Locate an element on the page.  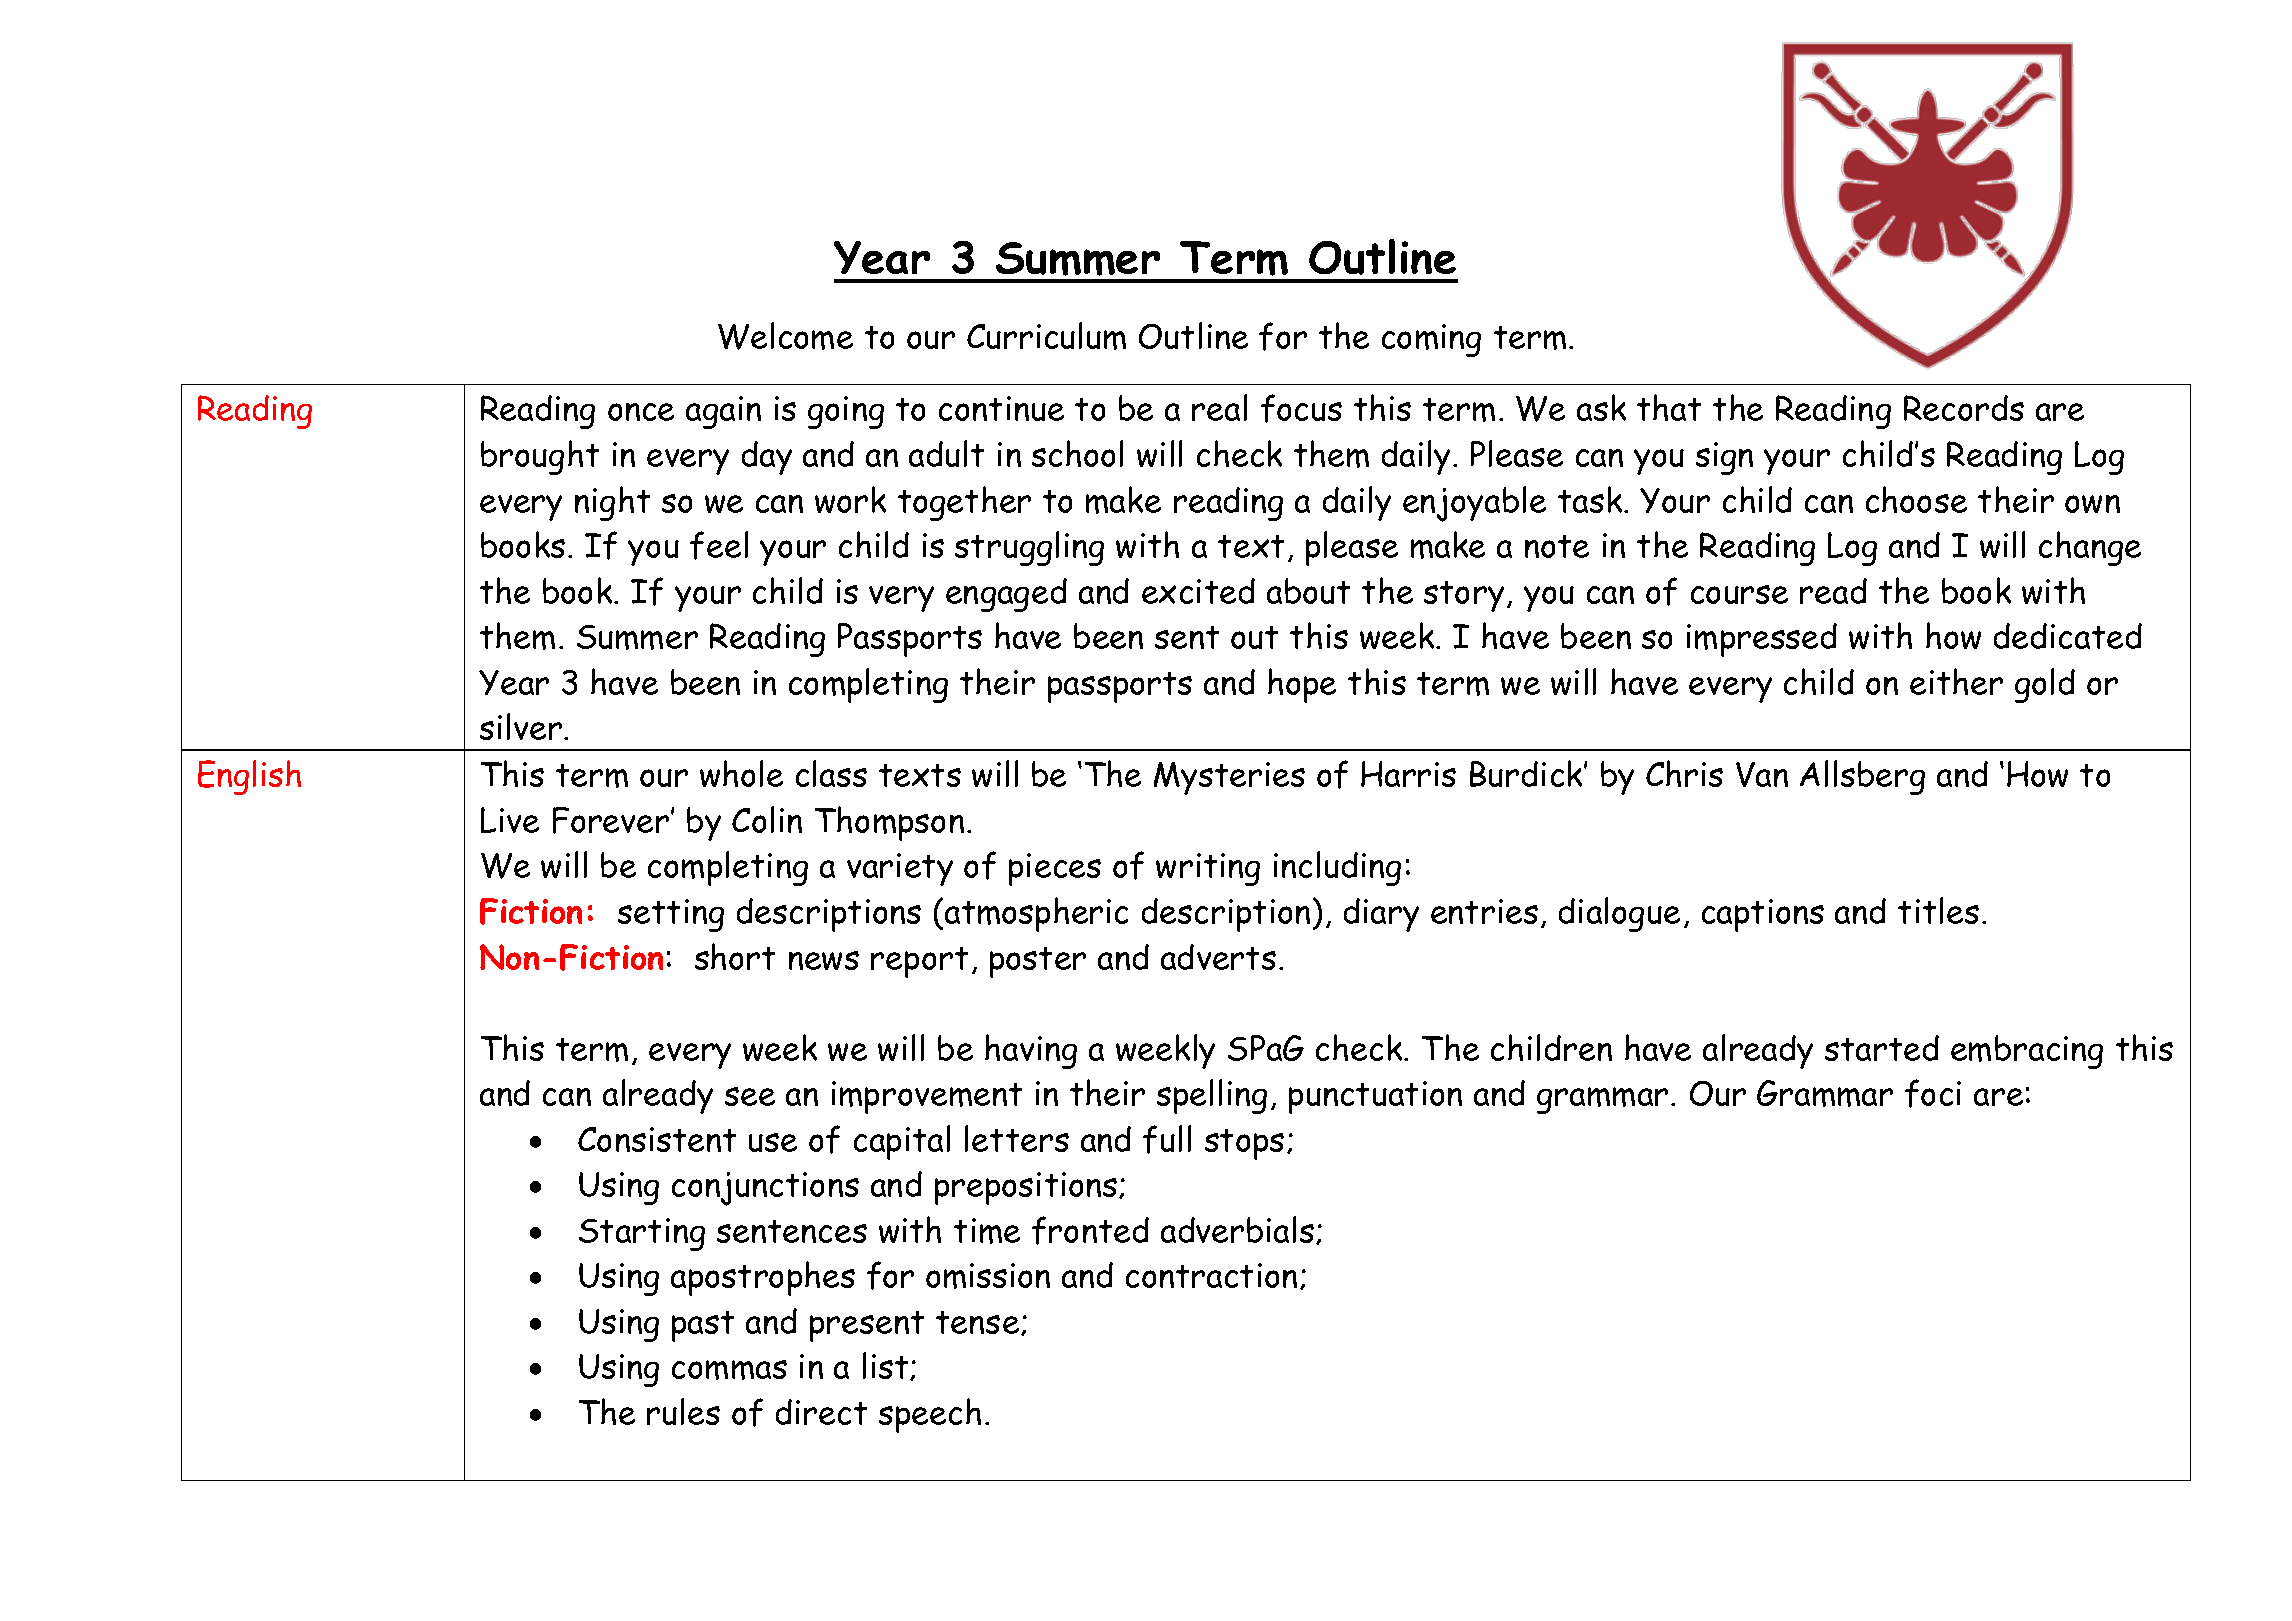
real is located at coordinates (1219, 407).
